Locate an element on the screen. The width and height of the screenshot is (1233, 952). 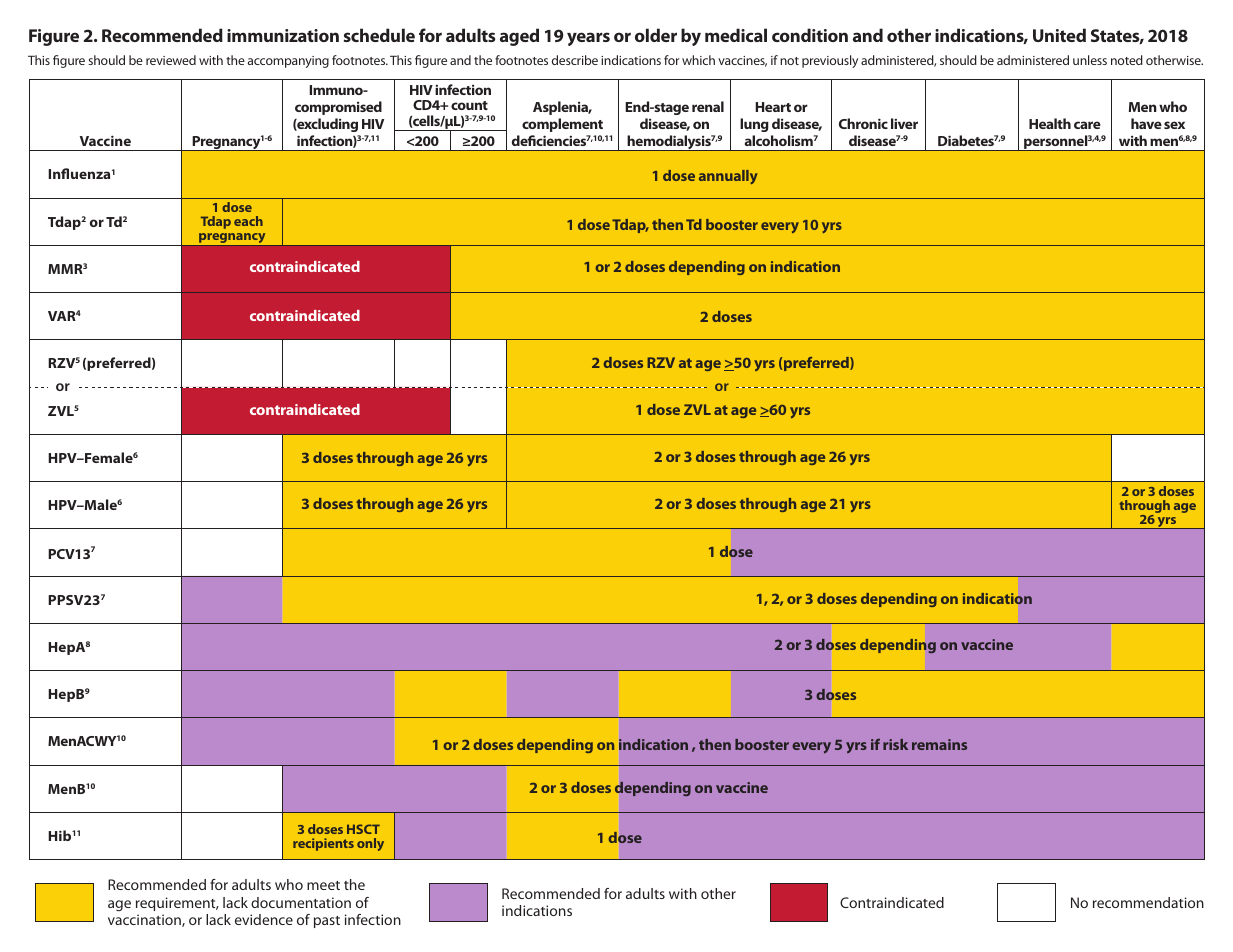
accompanying is located at coordinates (288, 62).
